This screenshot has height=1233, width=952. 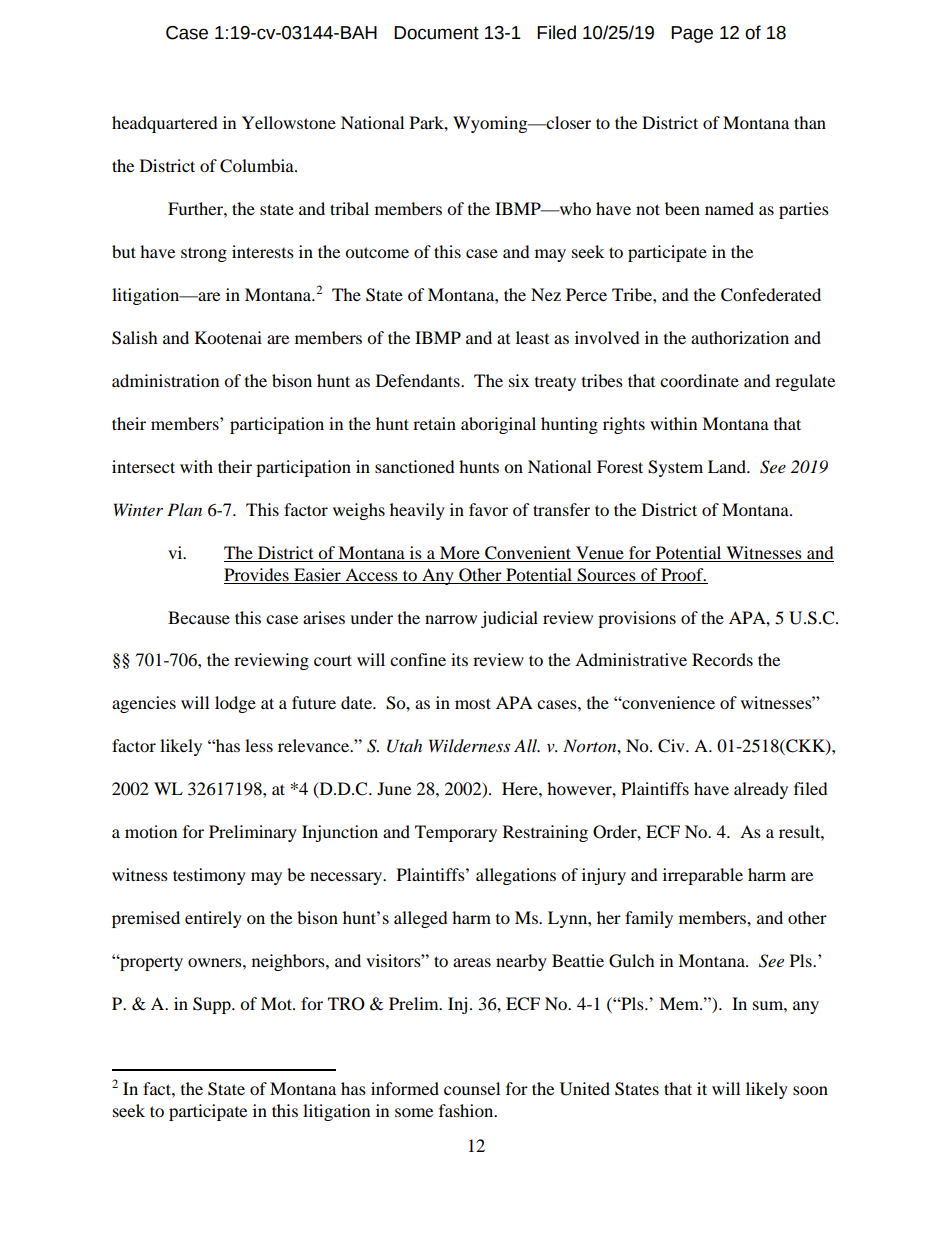 What do you see at coordinates (213, 1005) in the screenshot?
I see `Supp` at bounding box center [213, 1005].
